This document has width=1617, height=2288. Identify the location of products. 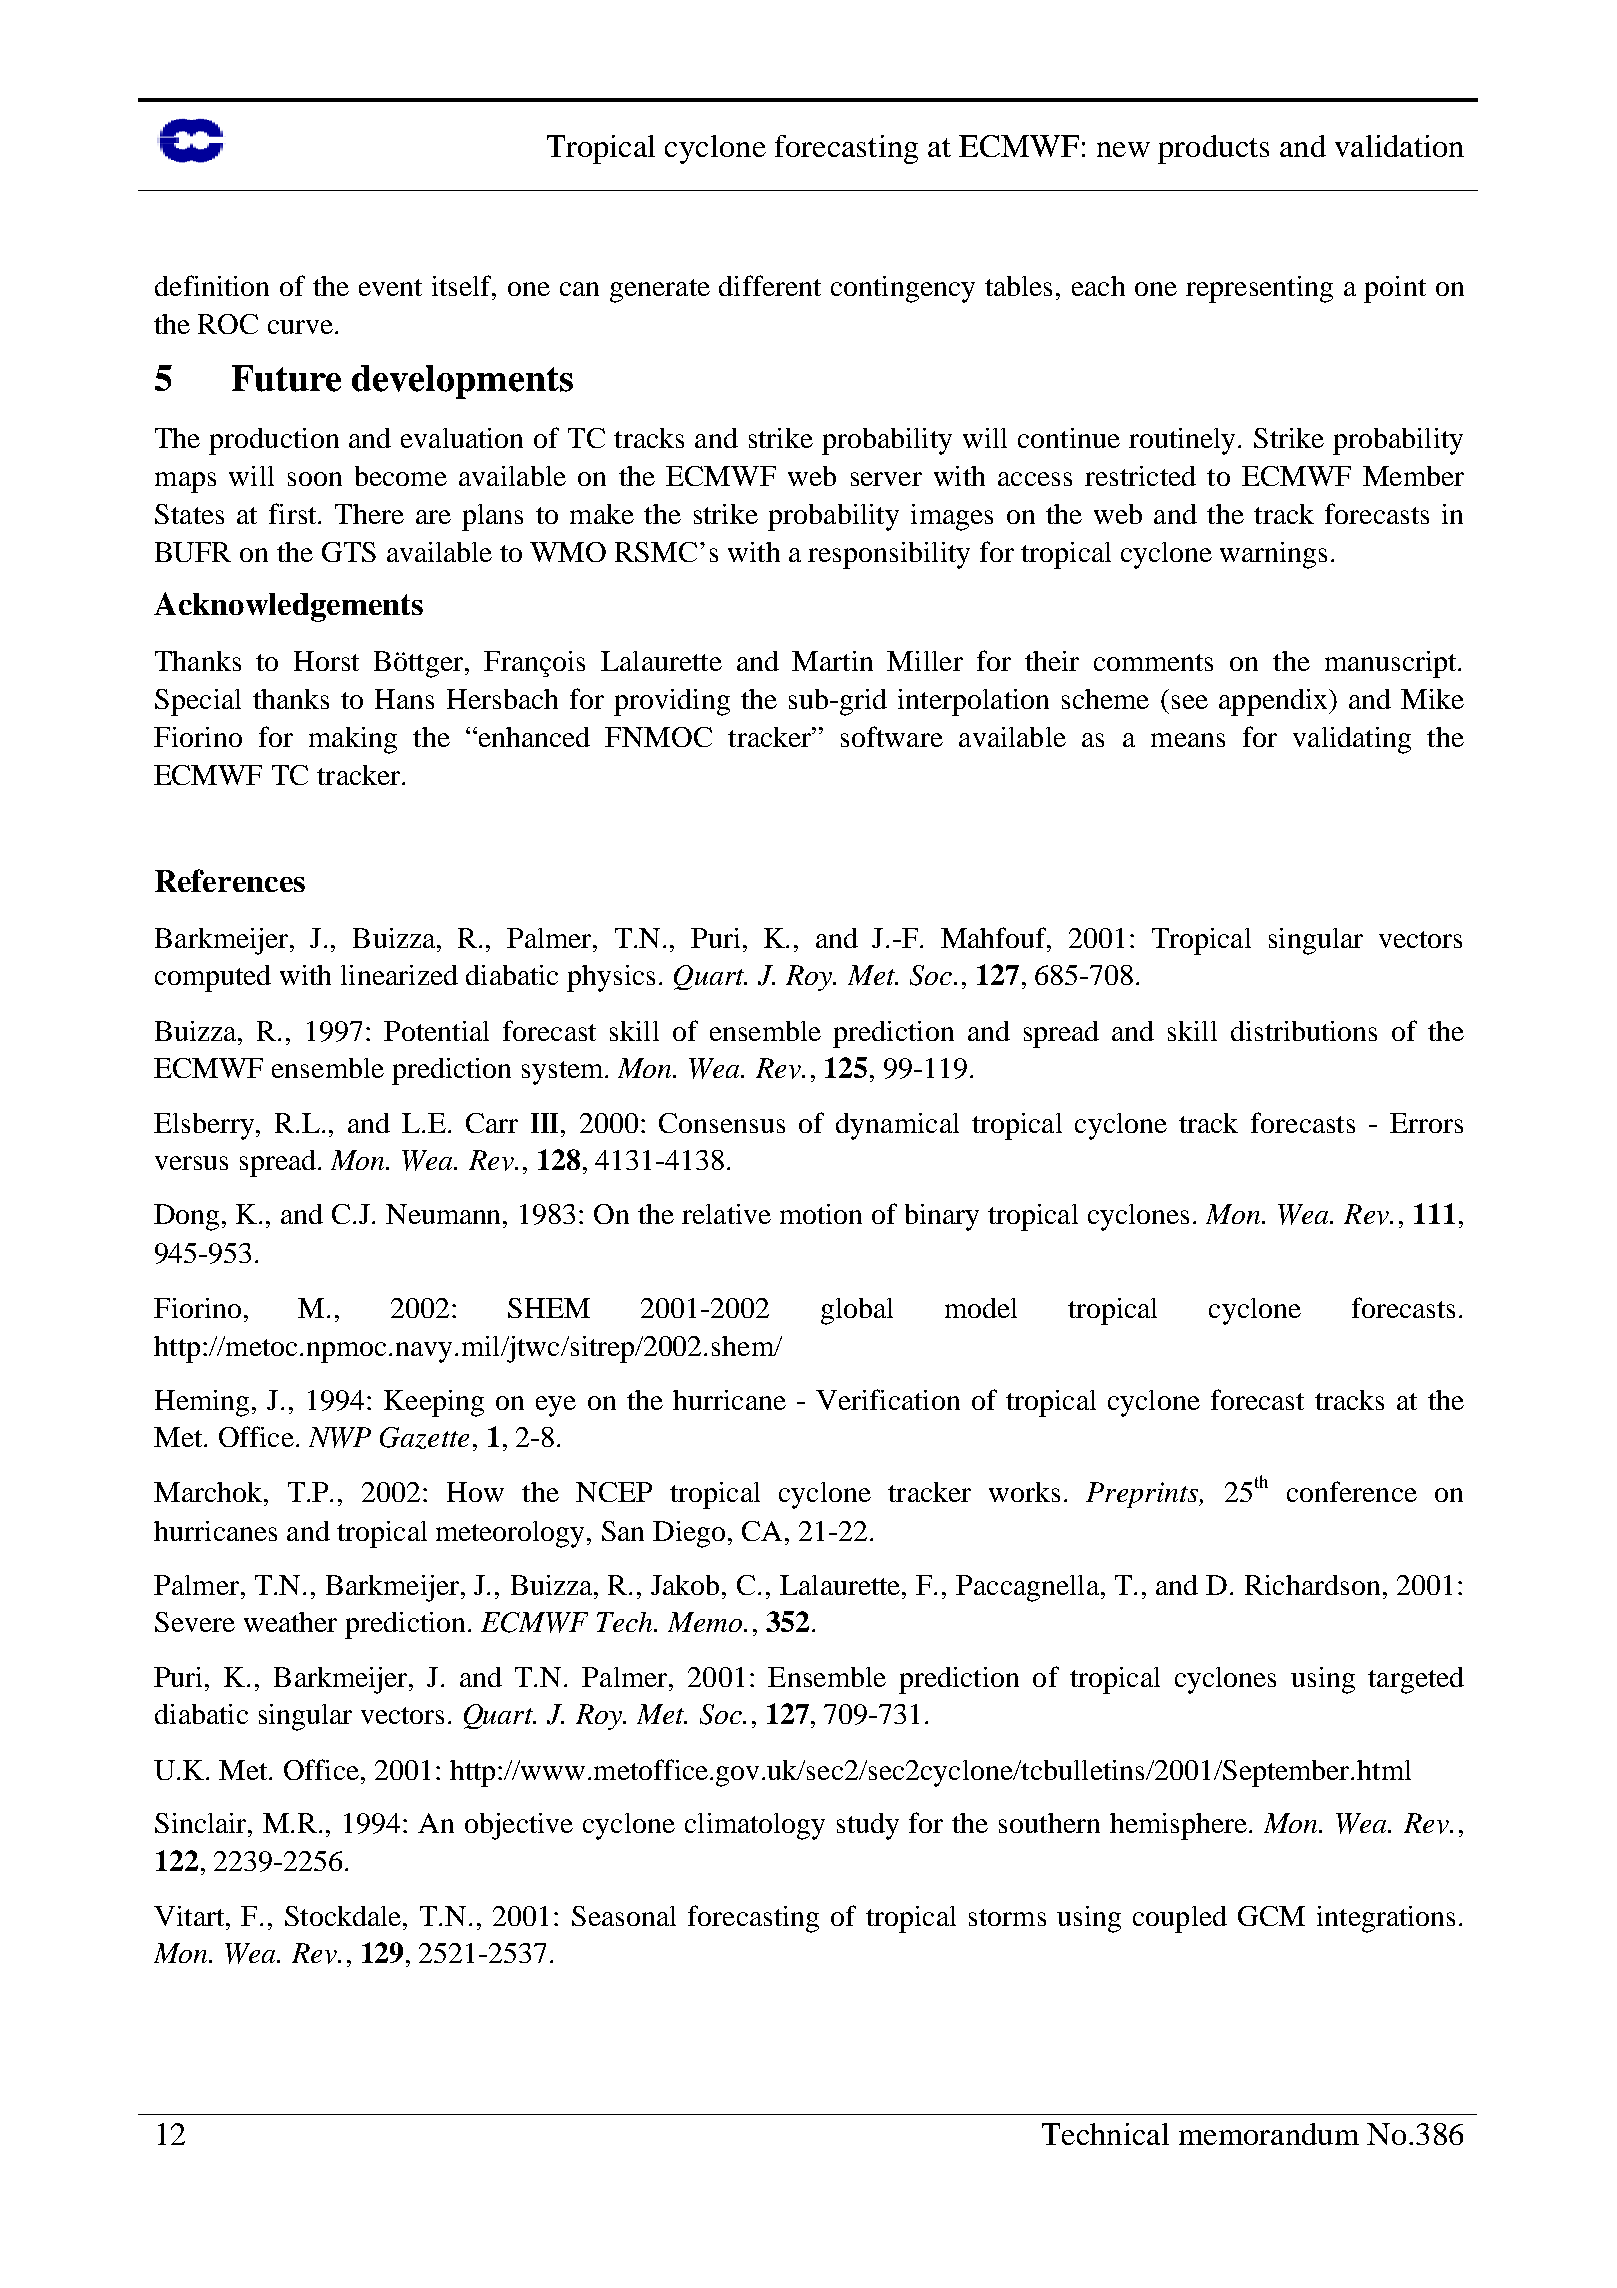
(1213, 149).
